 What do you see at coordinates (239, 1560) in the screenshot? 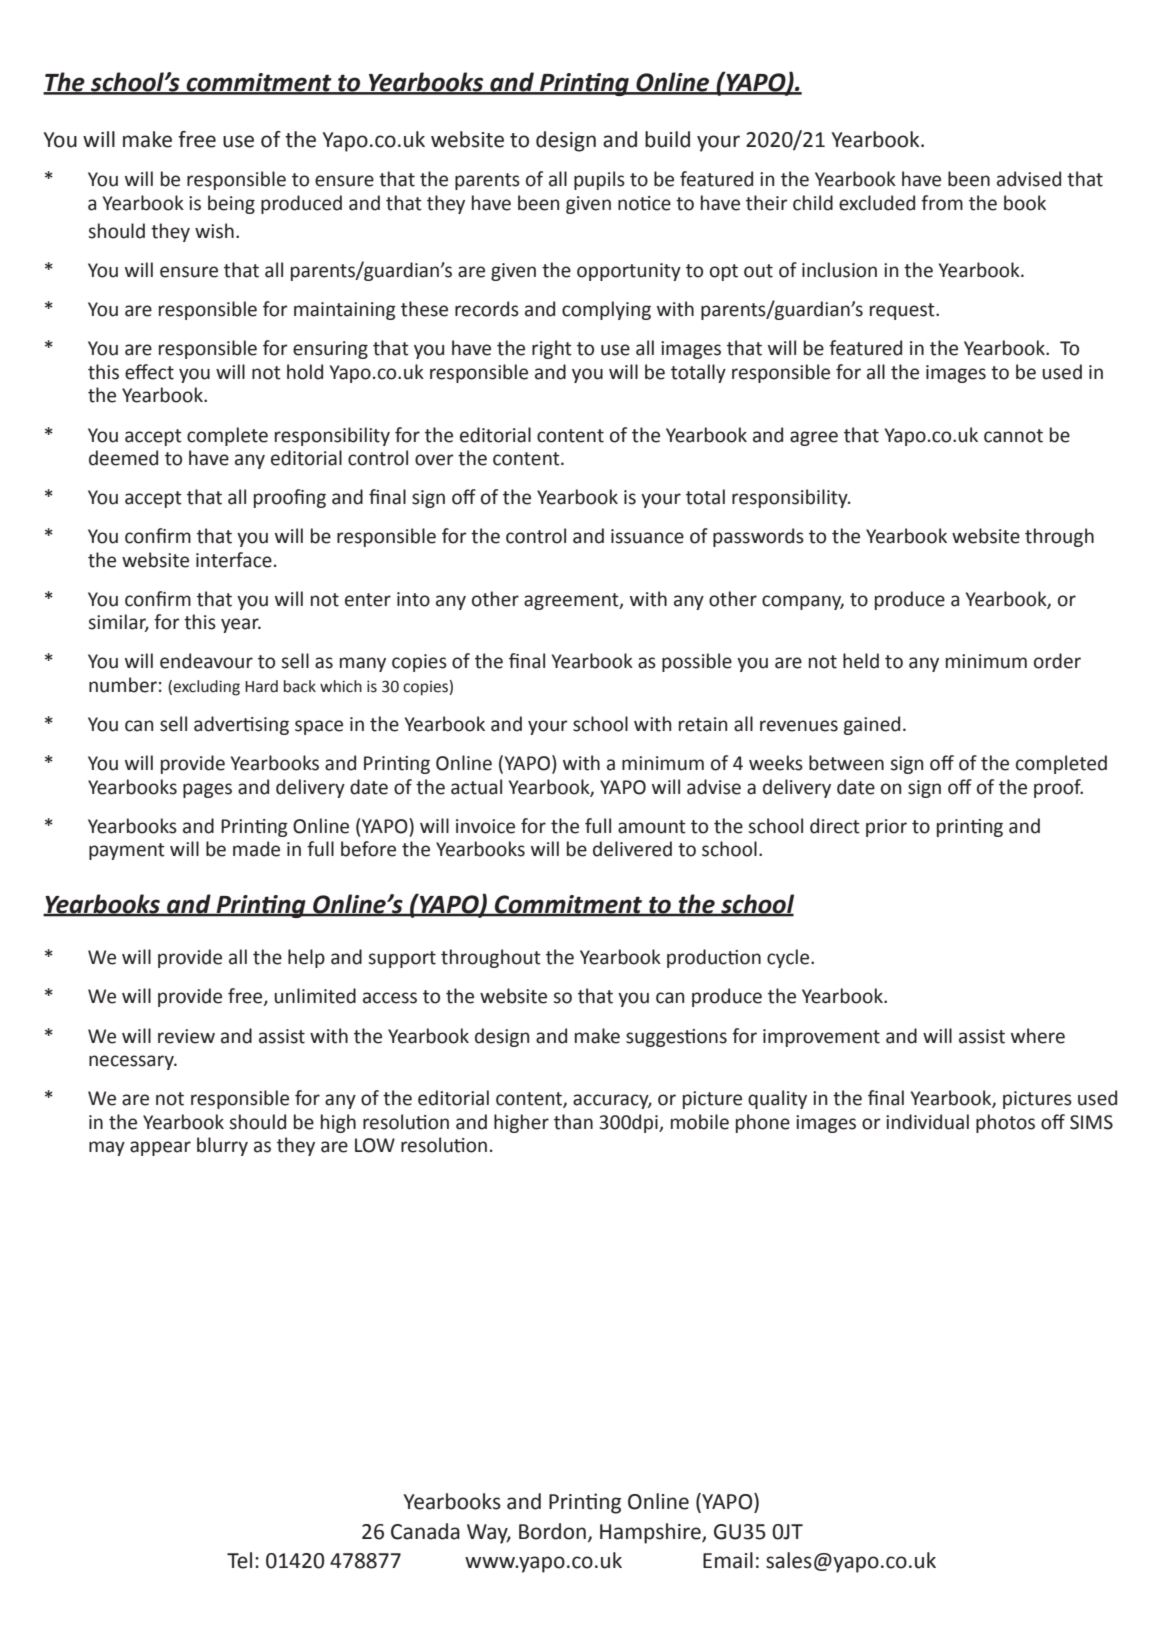
I see `Tel` at bounding box center [239, 1560].
